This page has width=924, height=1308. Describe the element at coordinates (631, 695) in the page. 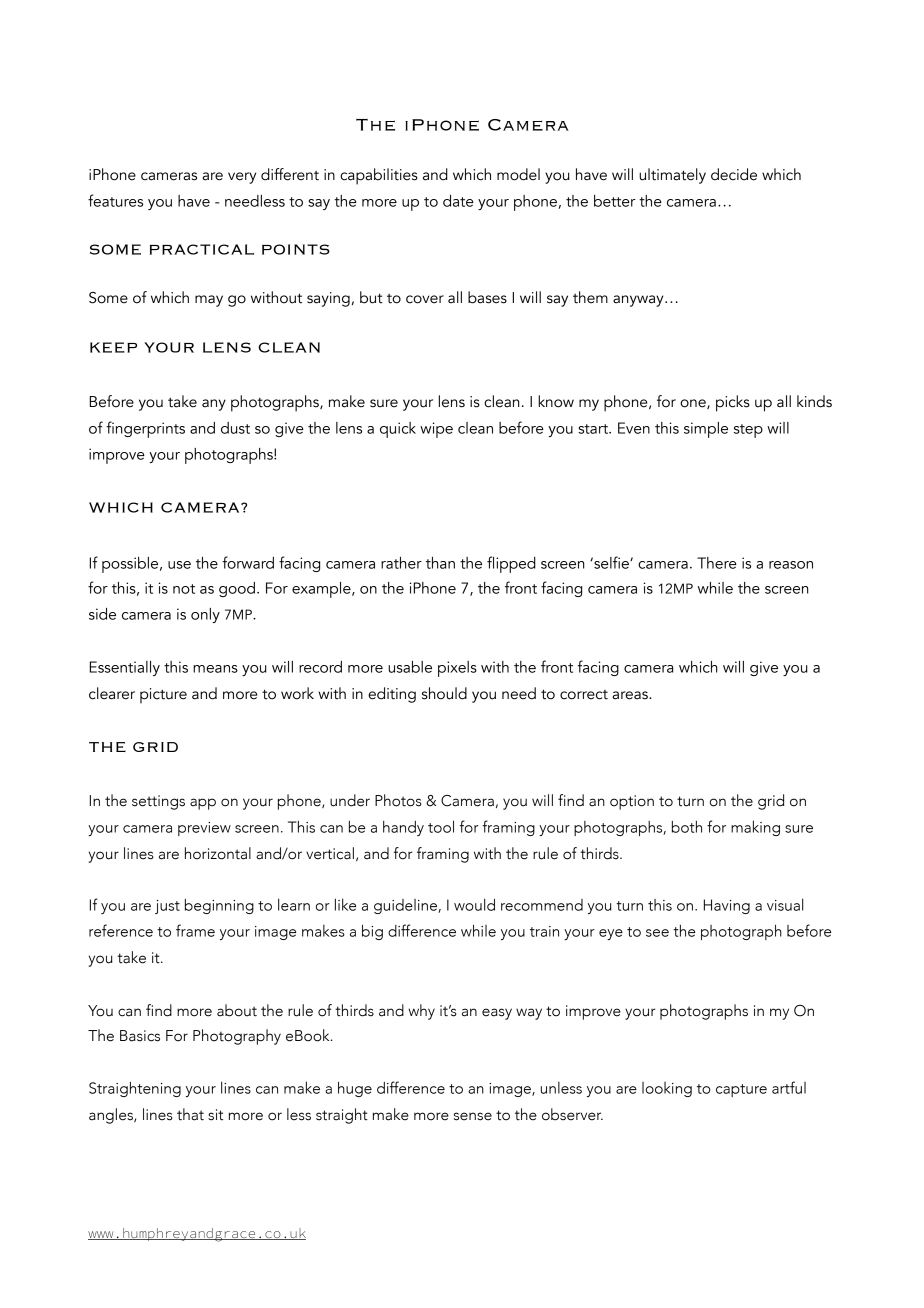

I see `areas` at that location.
